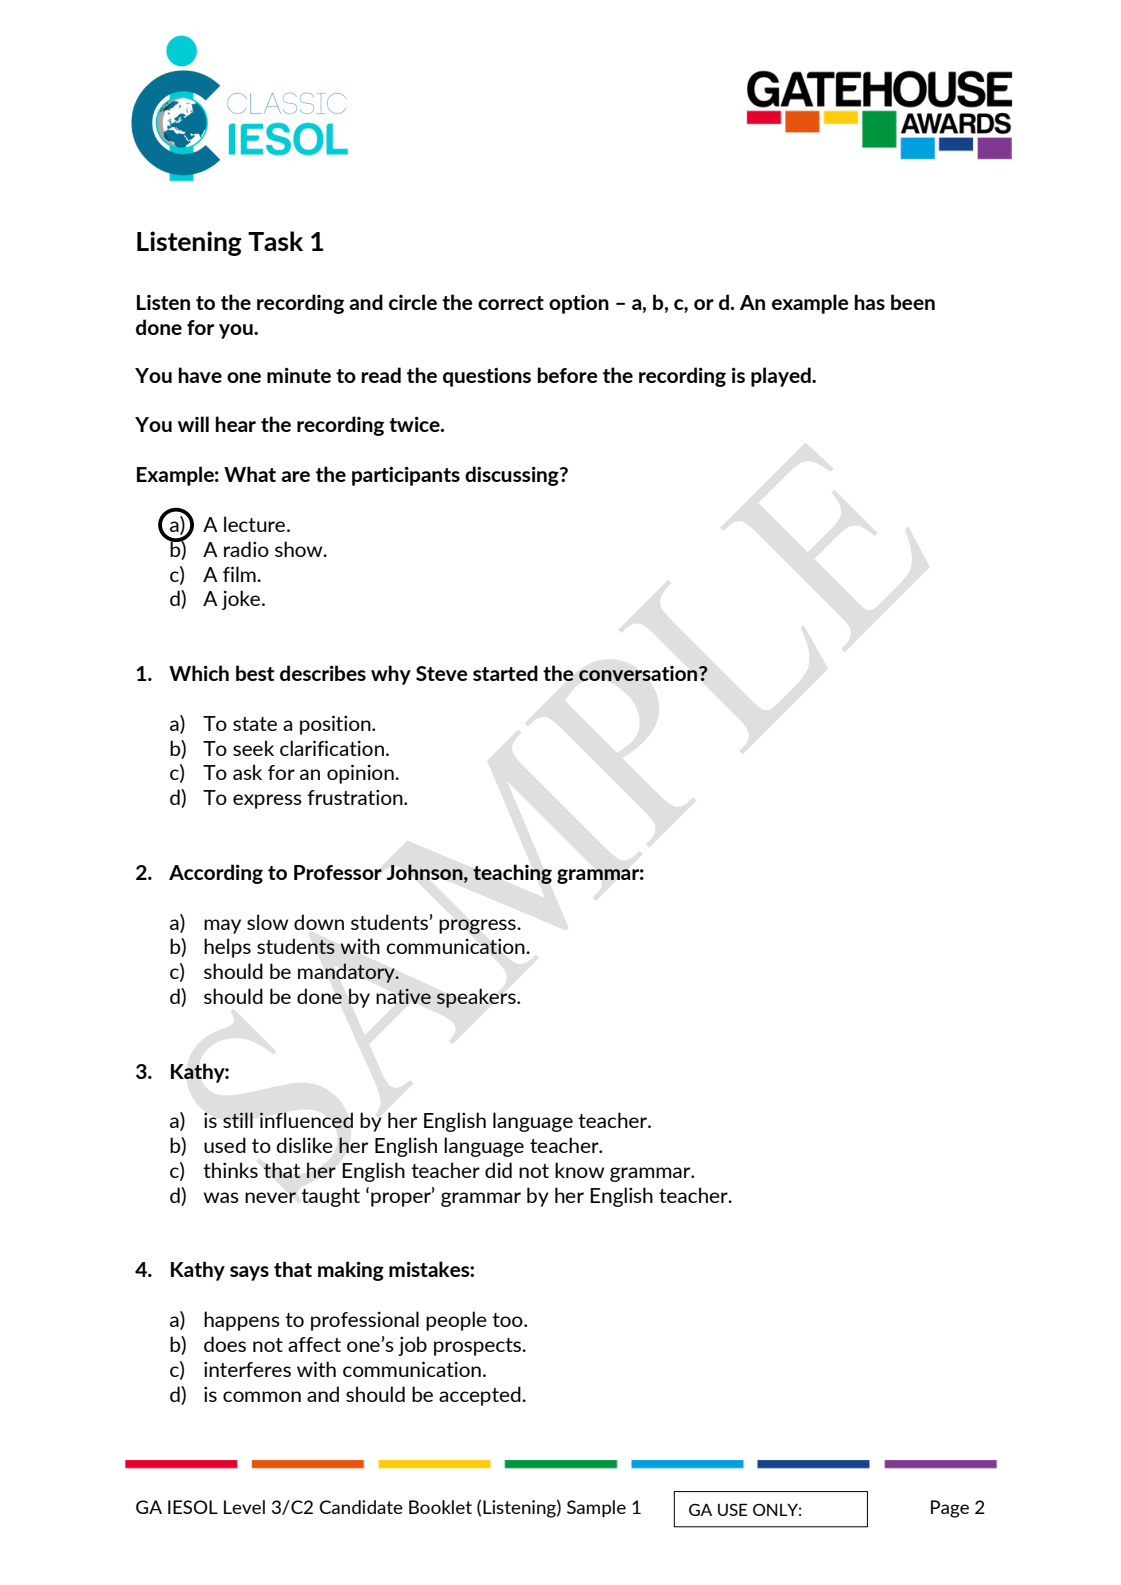  I want to click on has, so click(869, 302).
